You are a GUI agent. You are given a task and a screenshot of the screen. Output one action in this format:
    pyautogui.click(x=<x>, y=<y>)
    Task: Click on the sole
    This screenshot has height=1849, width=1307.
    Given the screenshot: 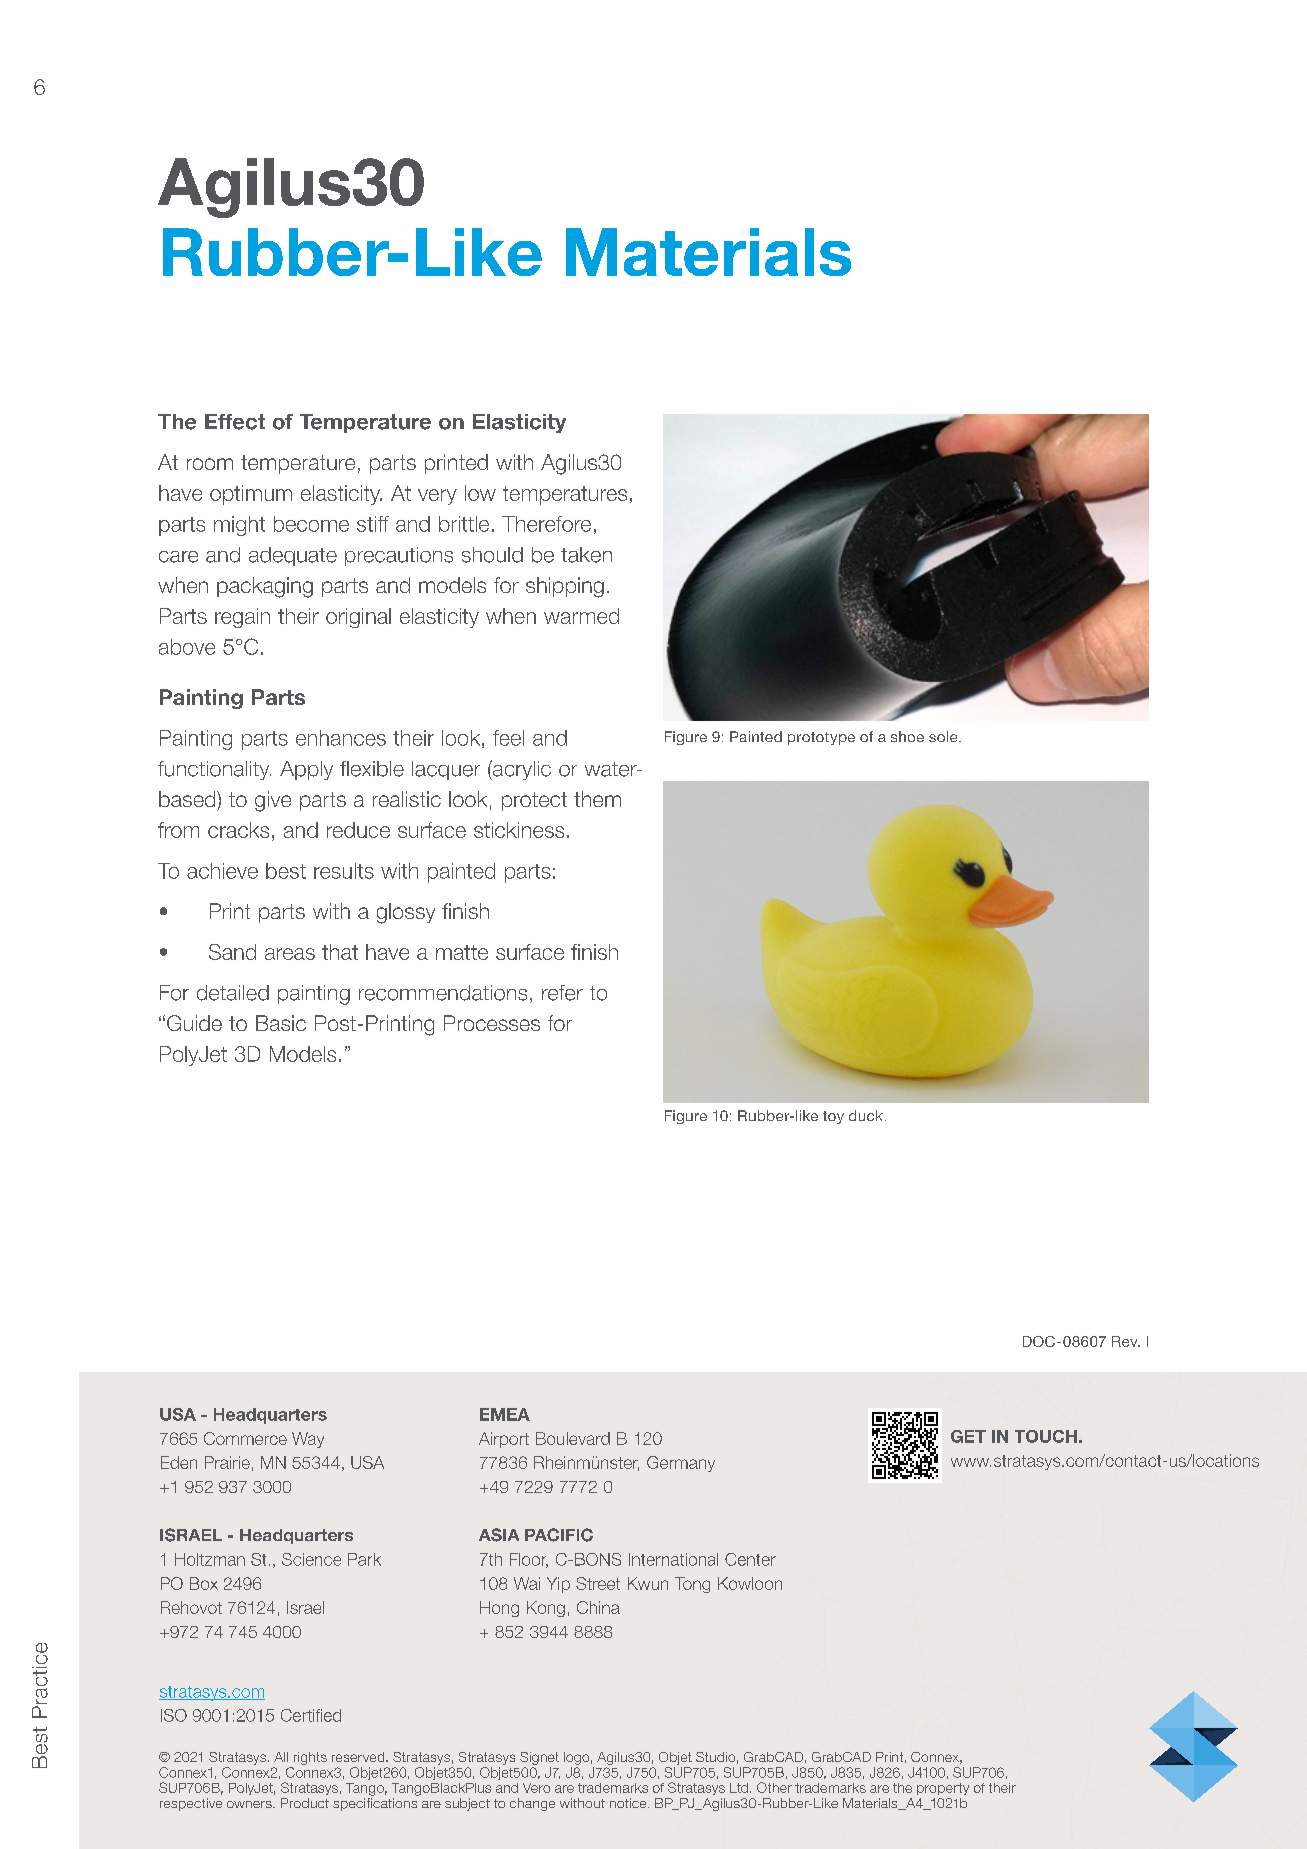 What is the action you would take?
    pyautogui.click(x=944, y=736)
